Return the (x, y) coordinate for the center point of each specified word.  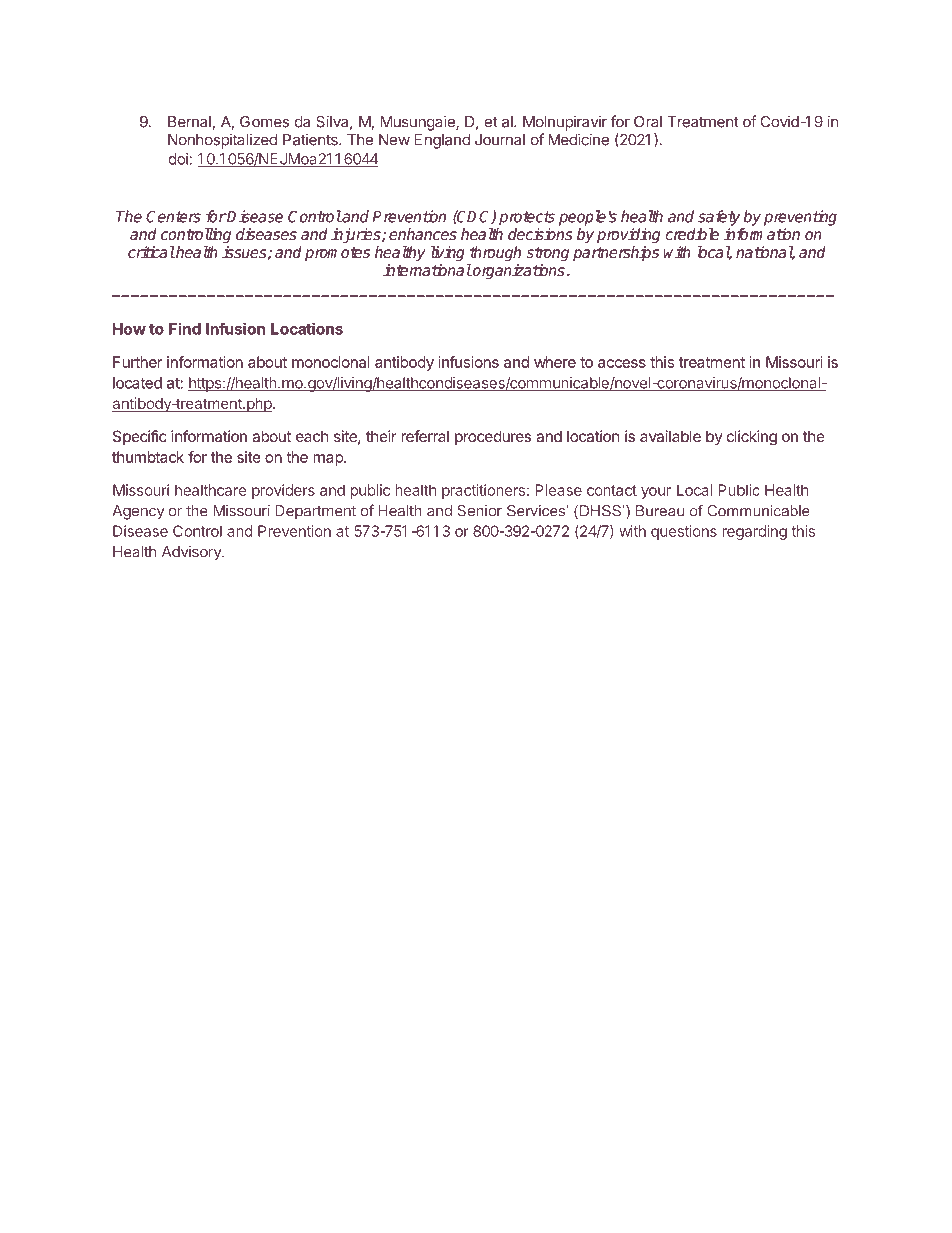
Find (185, 328)
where (555, 362)
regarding (754, 532)
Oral (648, 122)
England (442, 141)
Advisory (192, 553)
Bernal (189, 122)
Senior (480, 511)
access (622, 363)
